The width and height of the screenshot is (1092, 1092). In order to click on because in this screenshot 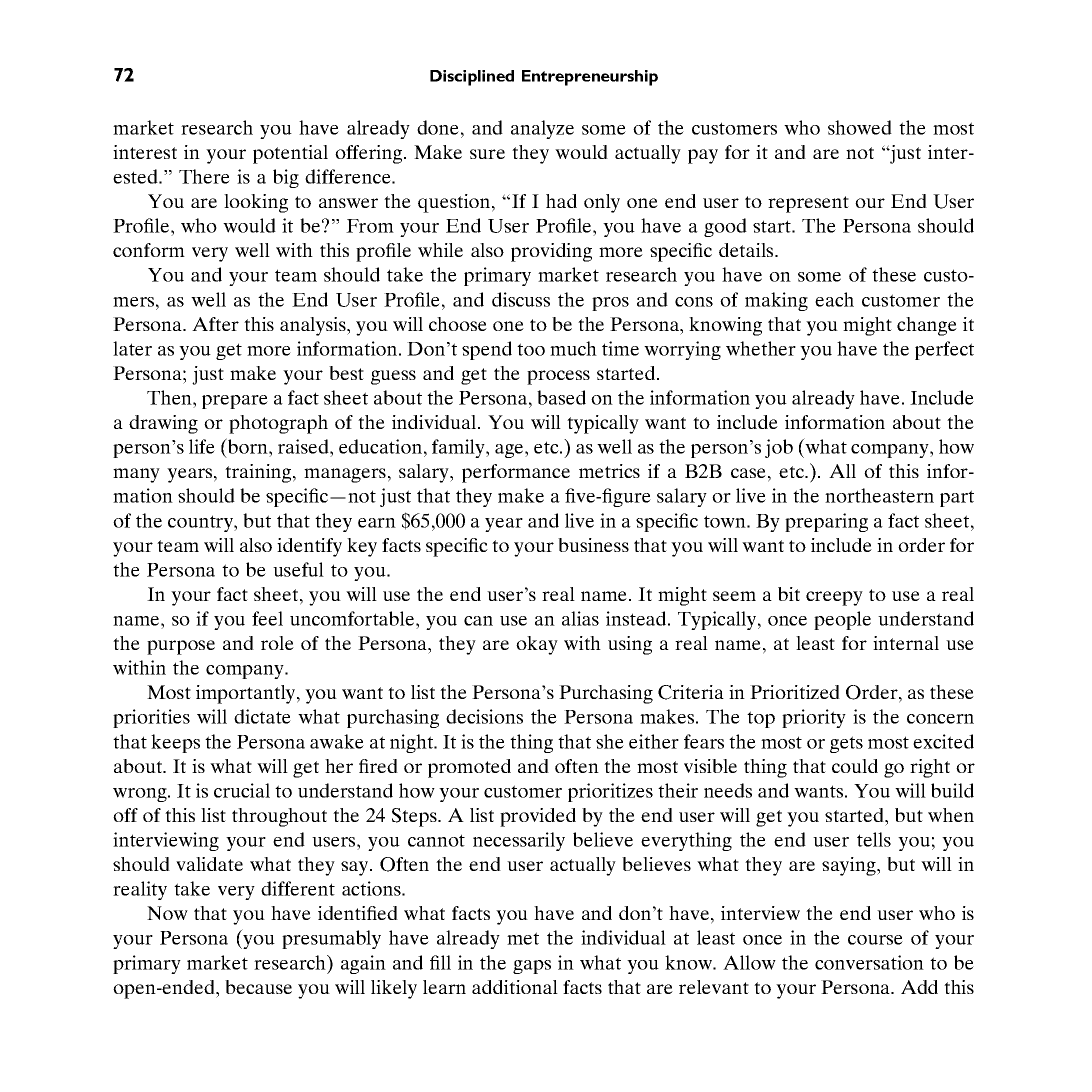, I will do `click(258, 987)`.
